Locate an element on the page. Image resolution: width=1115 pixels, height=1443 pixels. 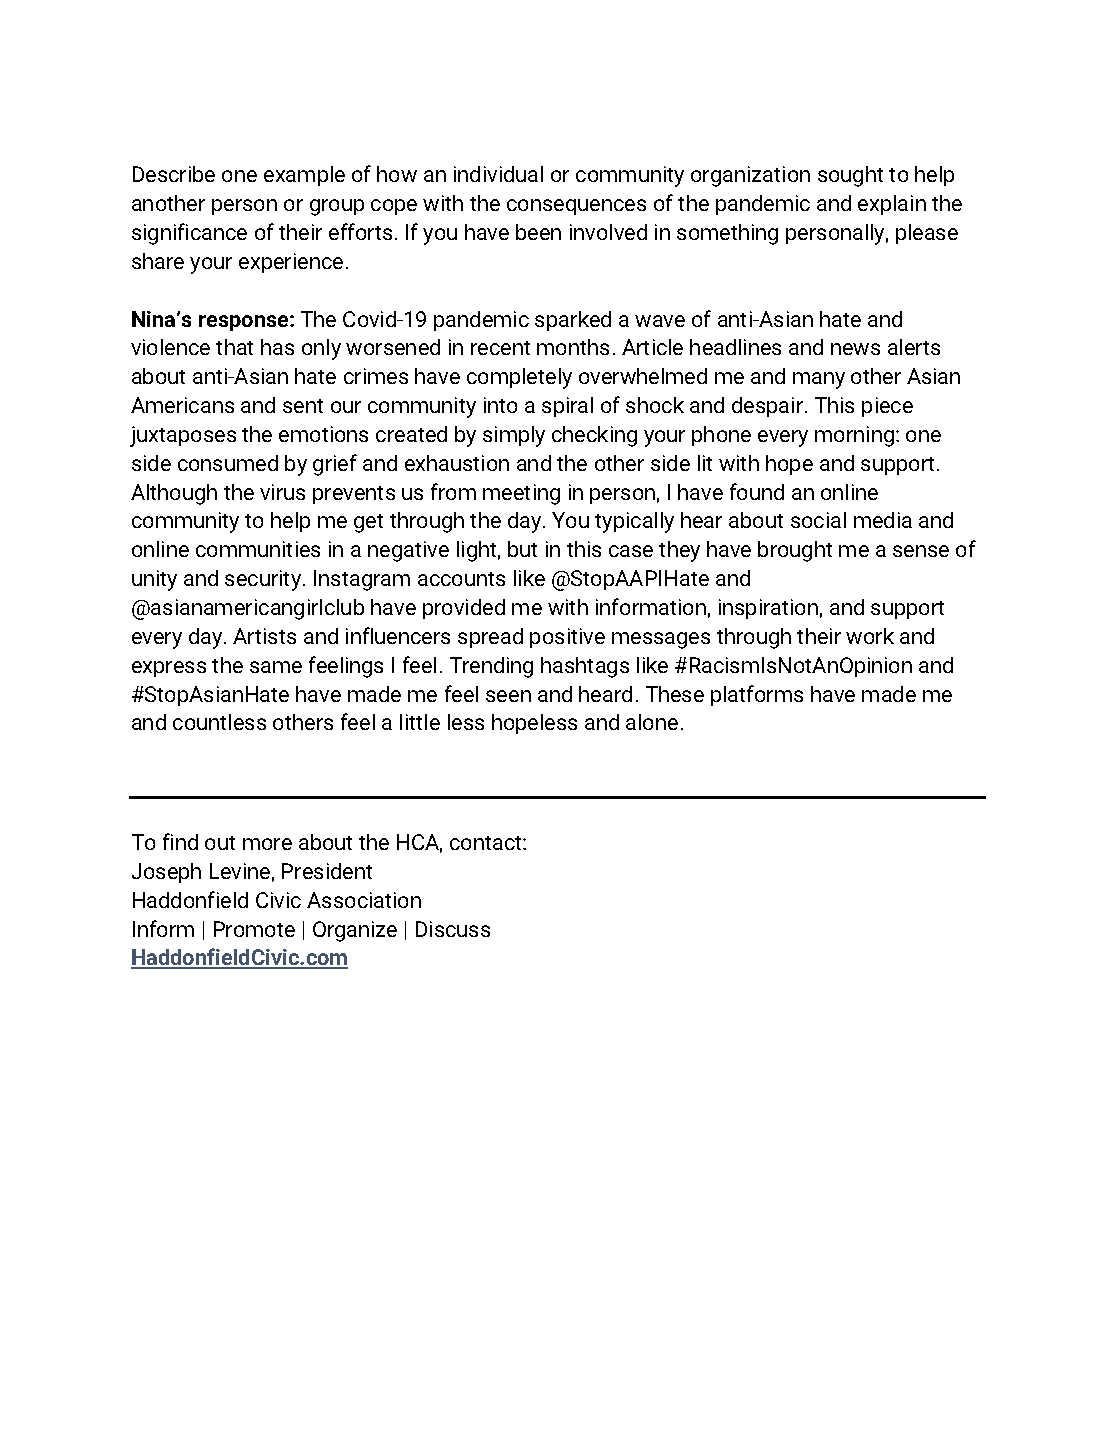
example is located at coordinates (304, 176).
